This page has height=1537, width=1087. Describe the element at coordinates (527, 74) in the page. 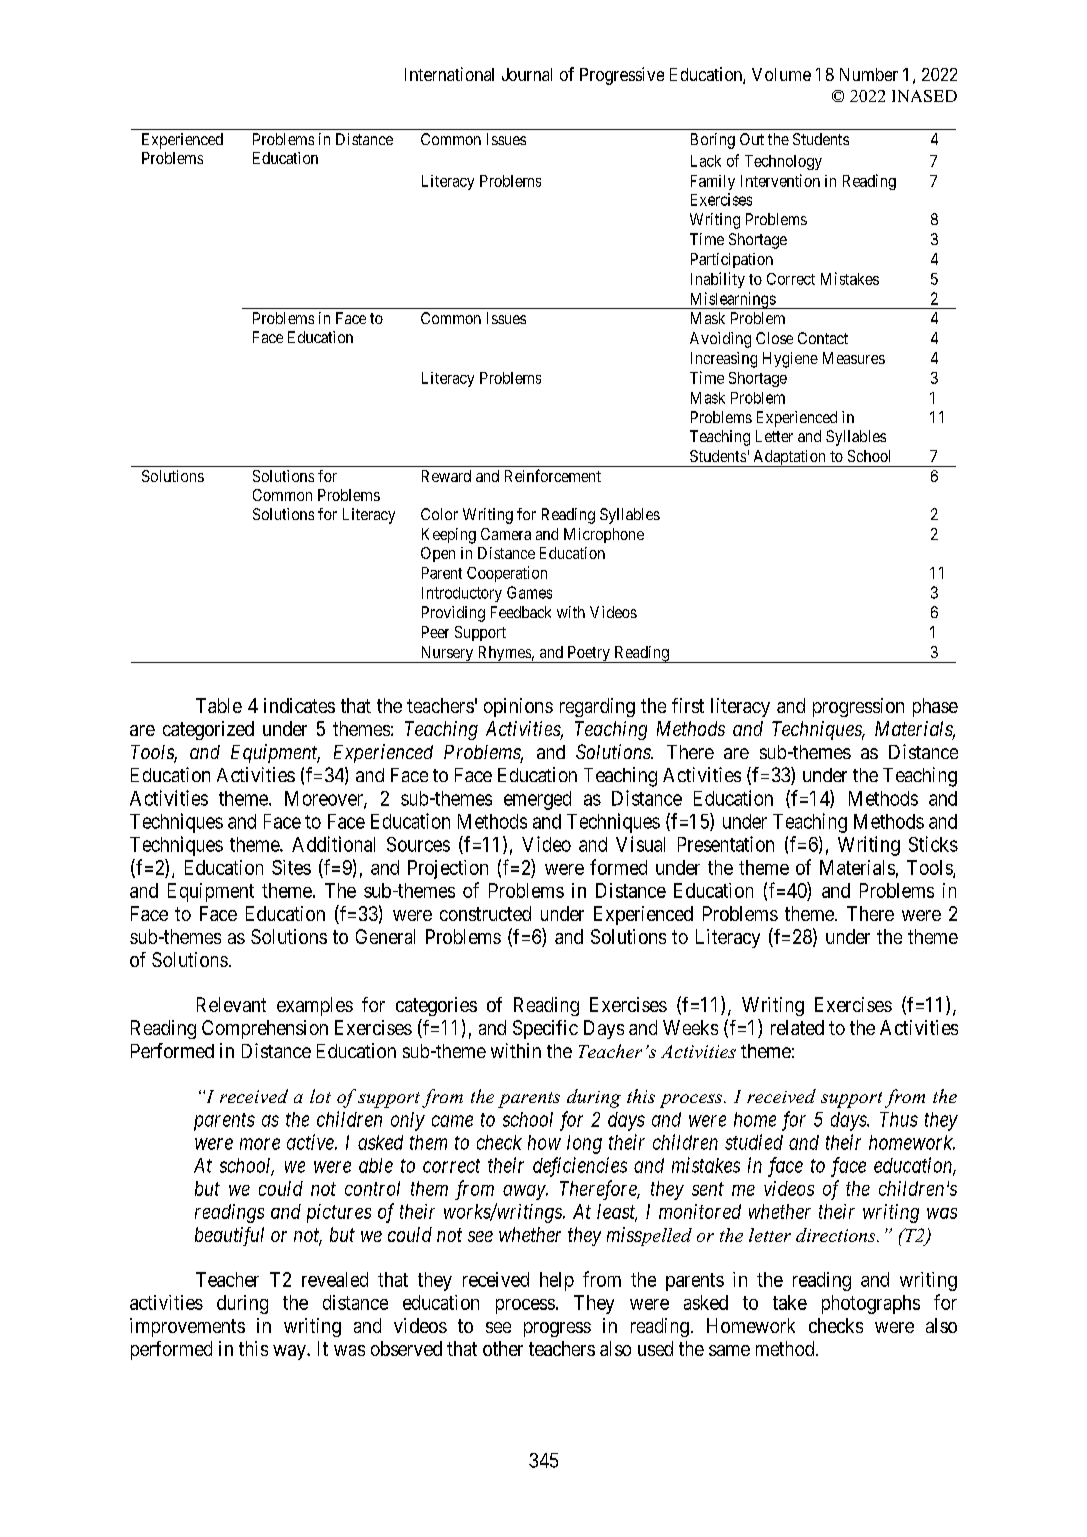

I see `Journal` at that location.
